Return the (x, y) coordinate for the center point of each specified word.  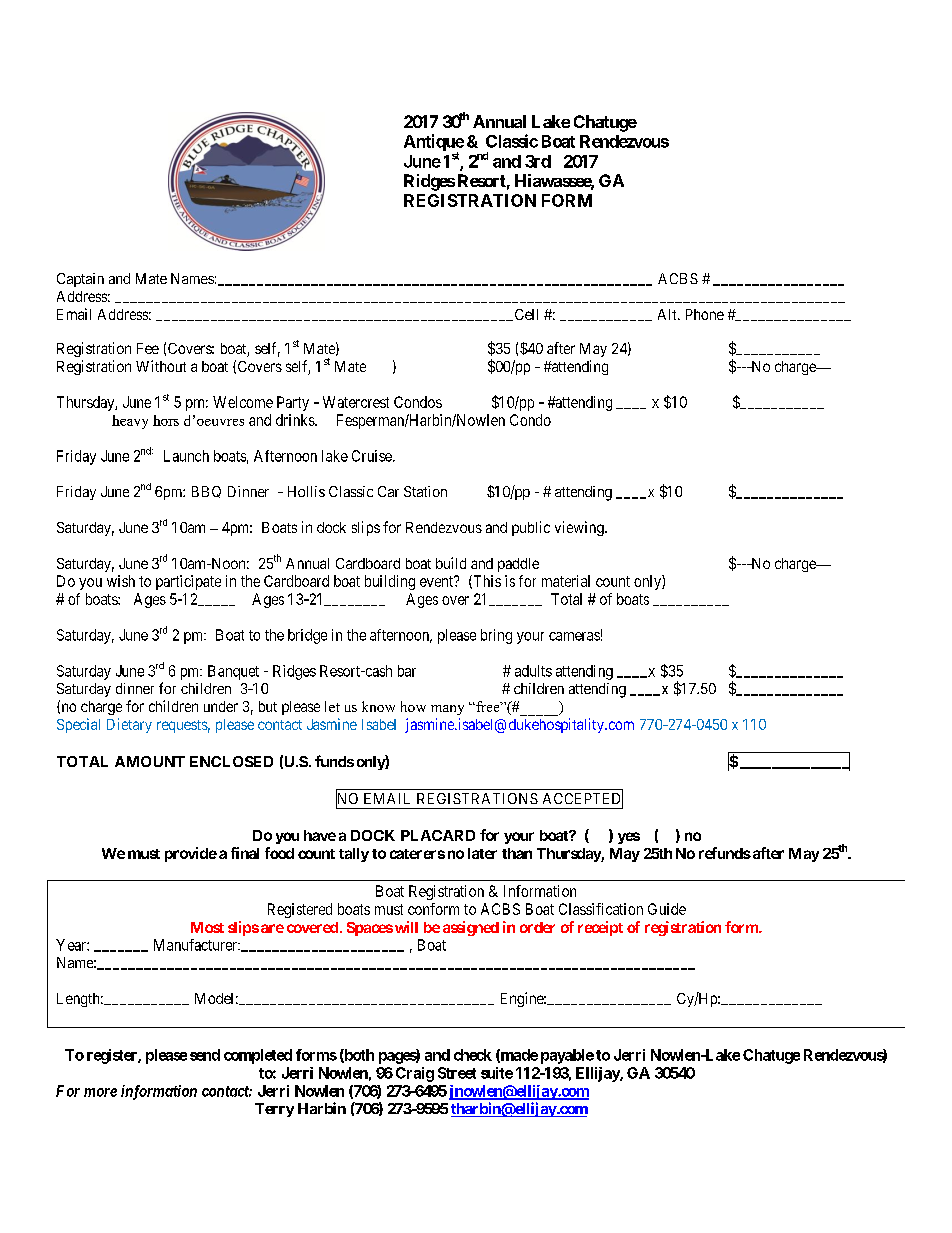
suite (497, 1073)
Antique (434, 144)
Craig (415, 1074)
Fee (148, 348)
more (100, 1092)
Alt (668, 314)
